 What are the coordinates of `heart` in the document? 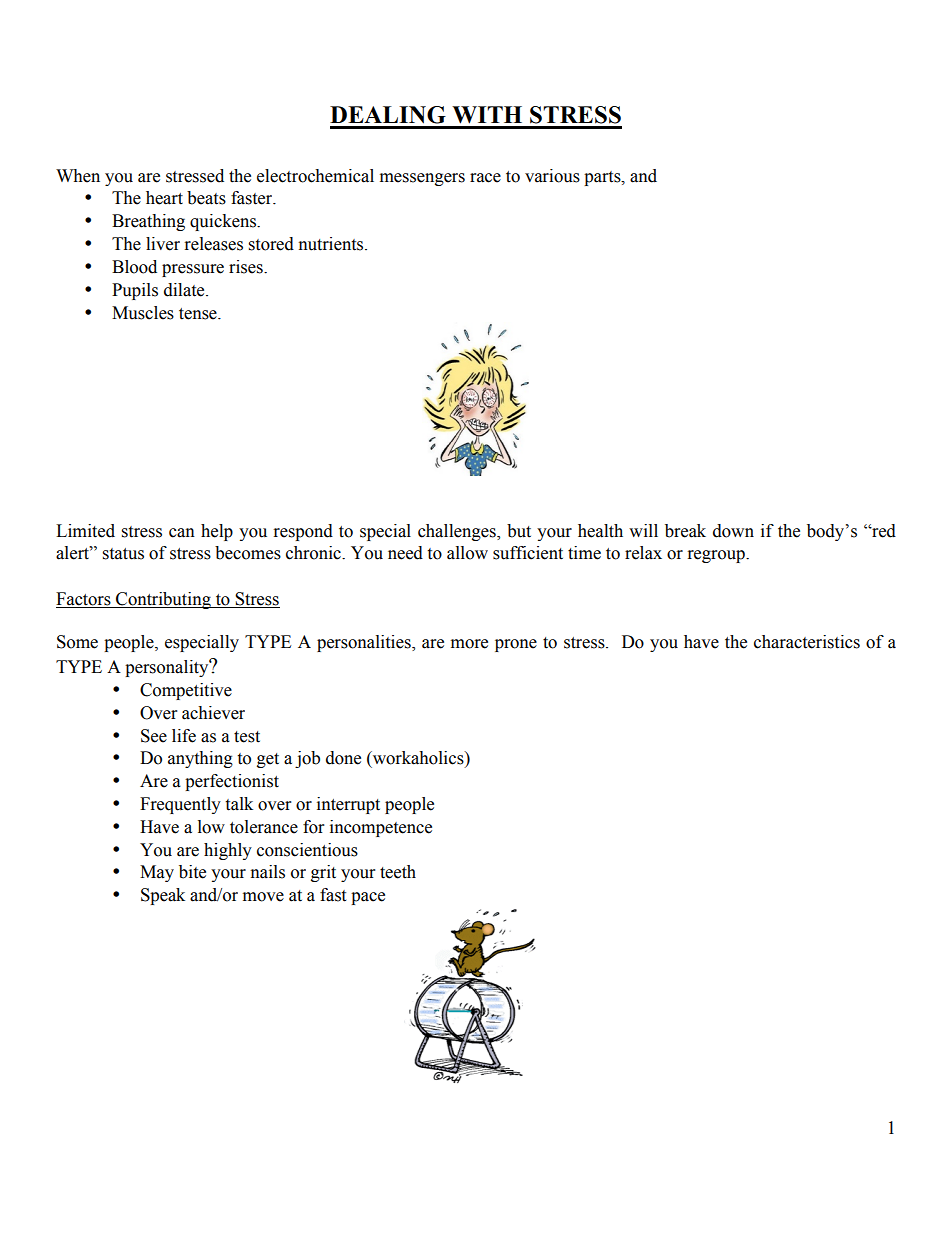 It's located at (164, 198).
